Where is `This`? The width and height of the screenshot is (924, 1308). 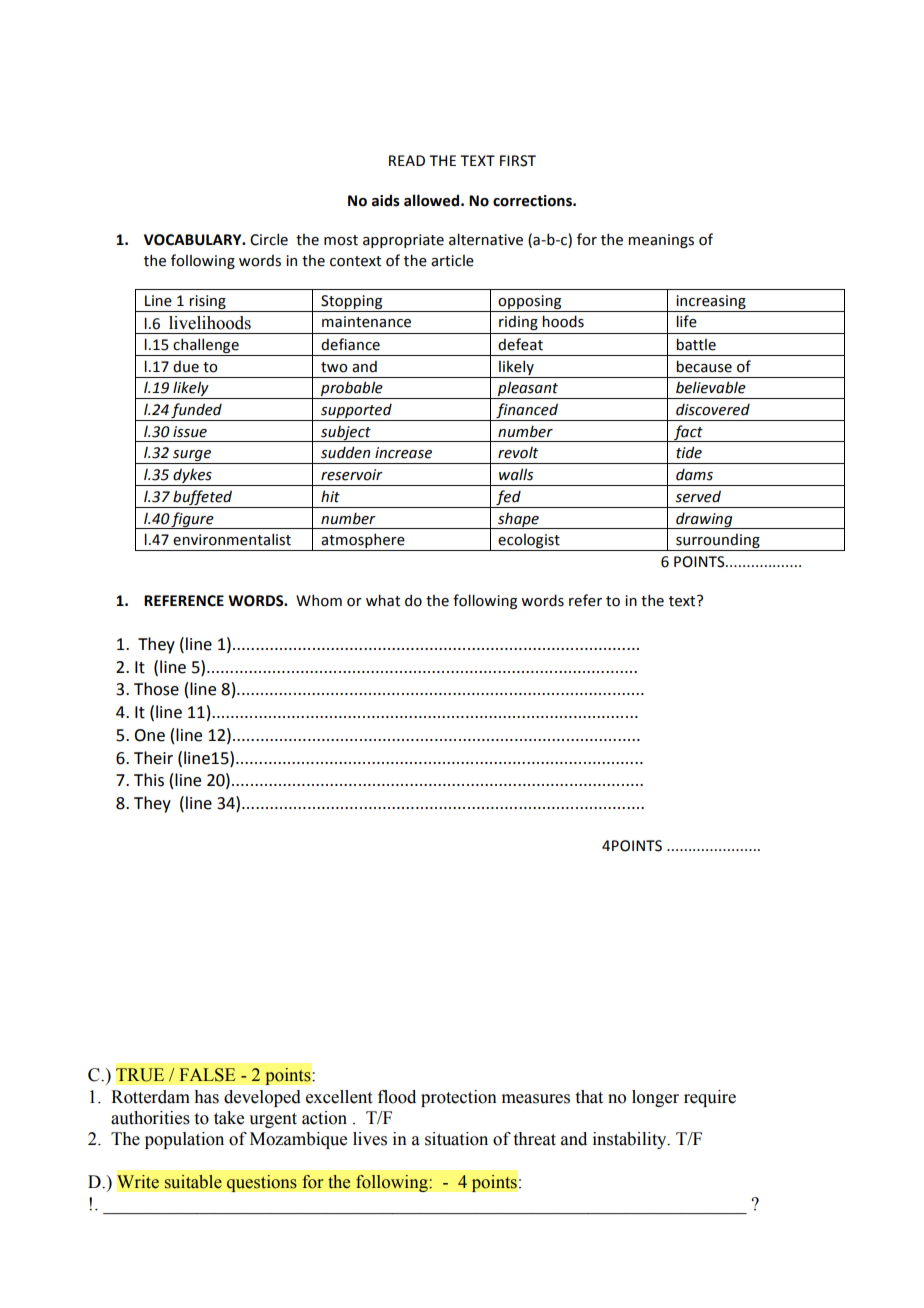 This is located at coordinates (149, 780).
